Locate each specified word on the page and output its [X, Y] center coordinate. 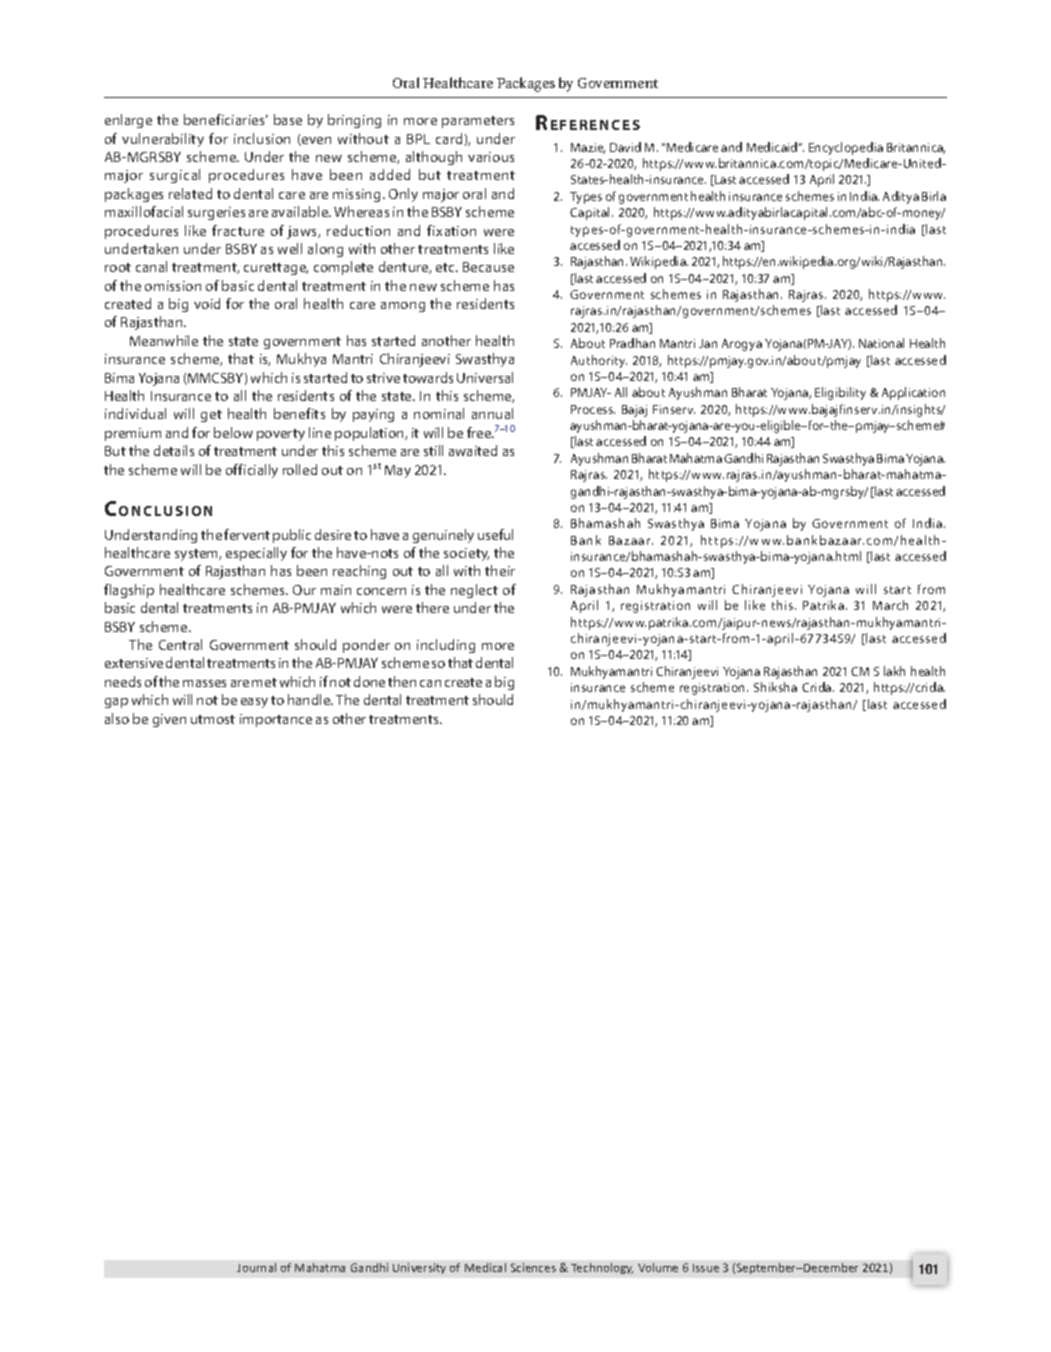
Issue [706, 1268]
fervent [247, 534]
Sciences [533, 1267]
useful [495, 534]
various [491, 157]
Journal [256, 1267]
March [890, 605]
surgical [175, 176]
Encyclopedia [846, 148]
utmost [213, 719]
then [402, 681]
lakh [894, 671]
